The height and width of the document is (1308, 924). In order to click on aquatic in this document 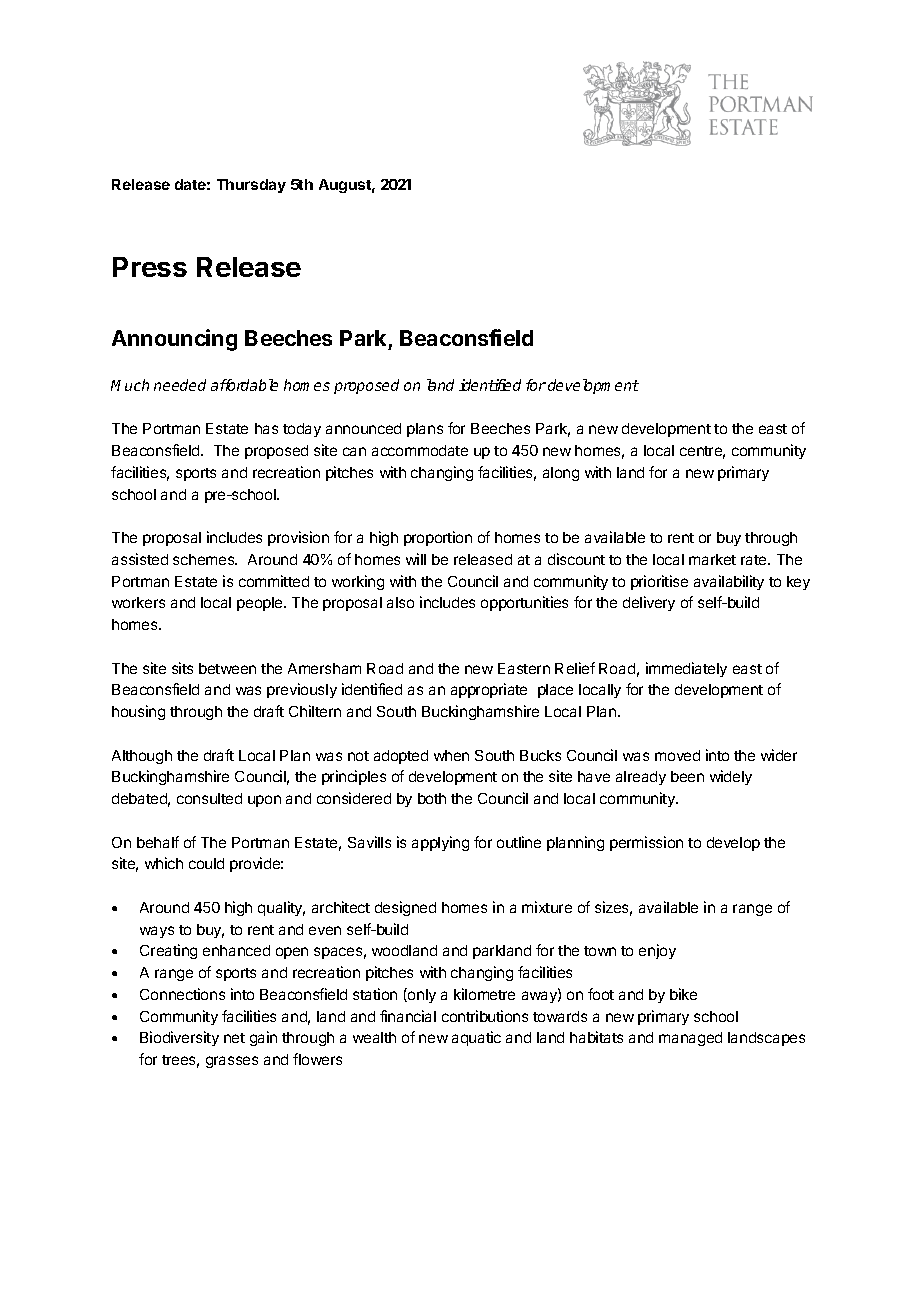, I will do `click(476, 1038)`.
